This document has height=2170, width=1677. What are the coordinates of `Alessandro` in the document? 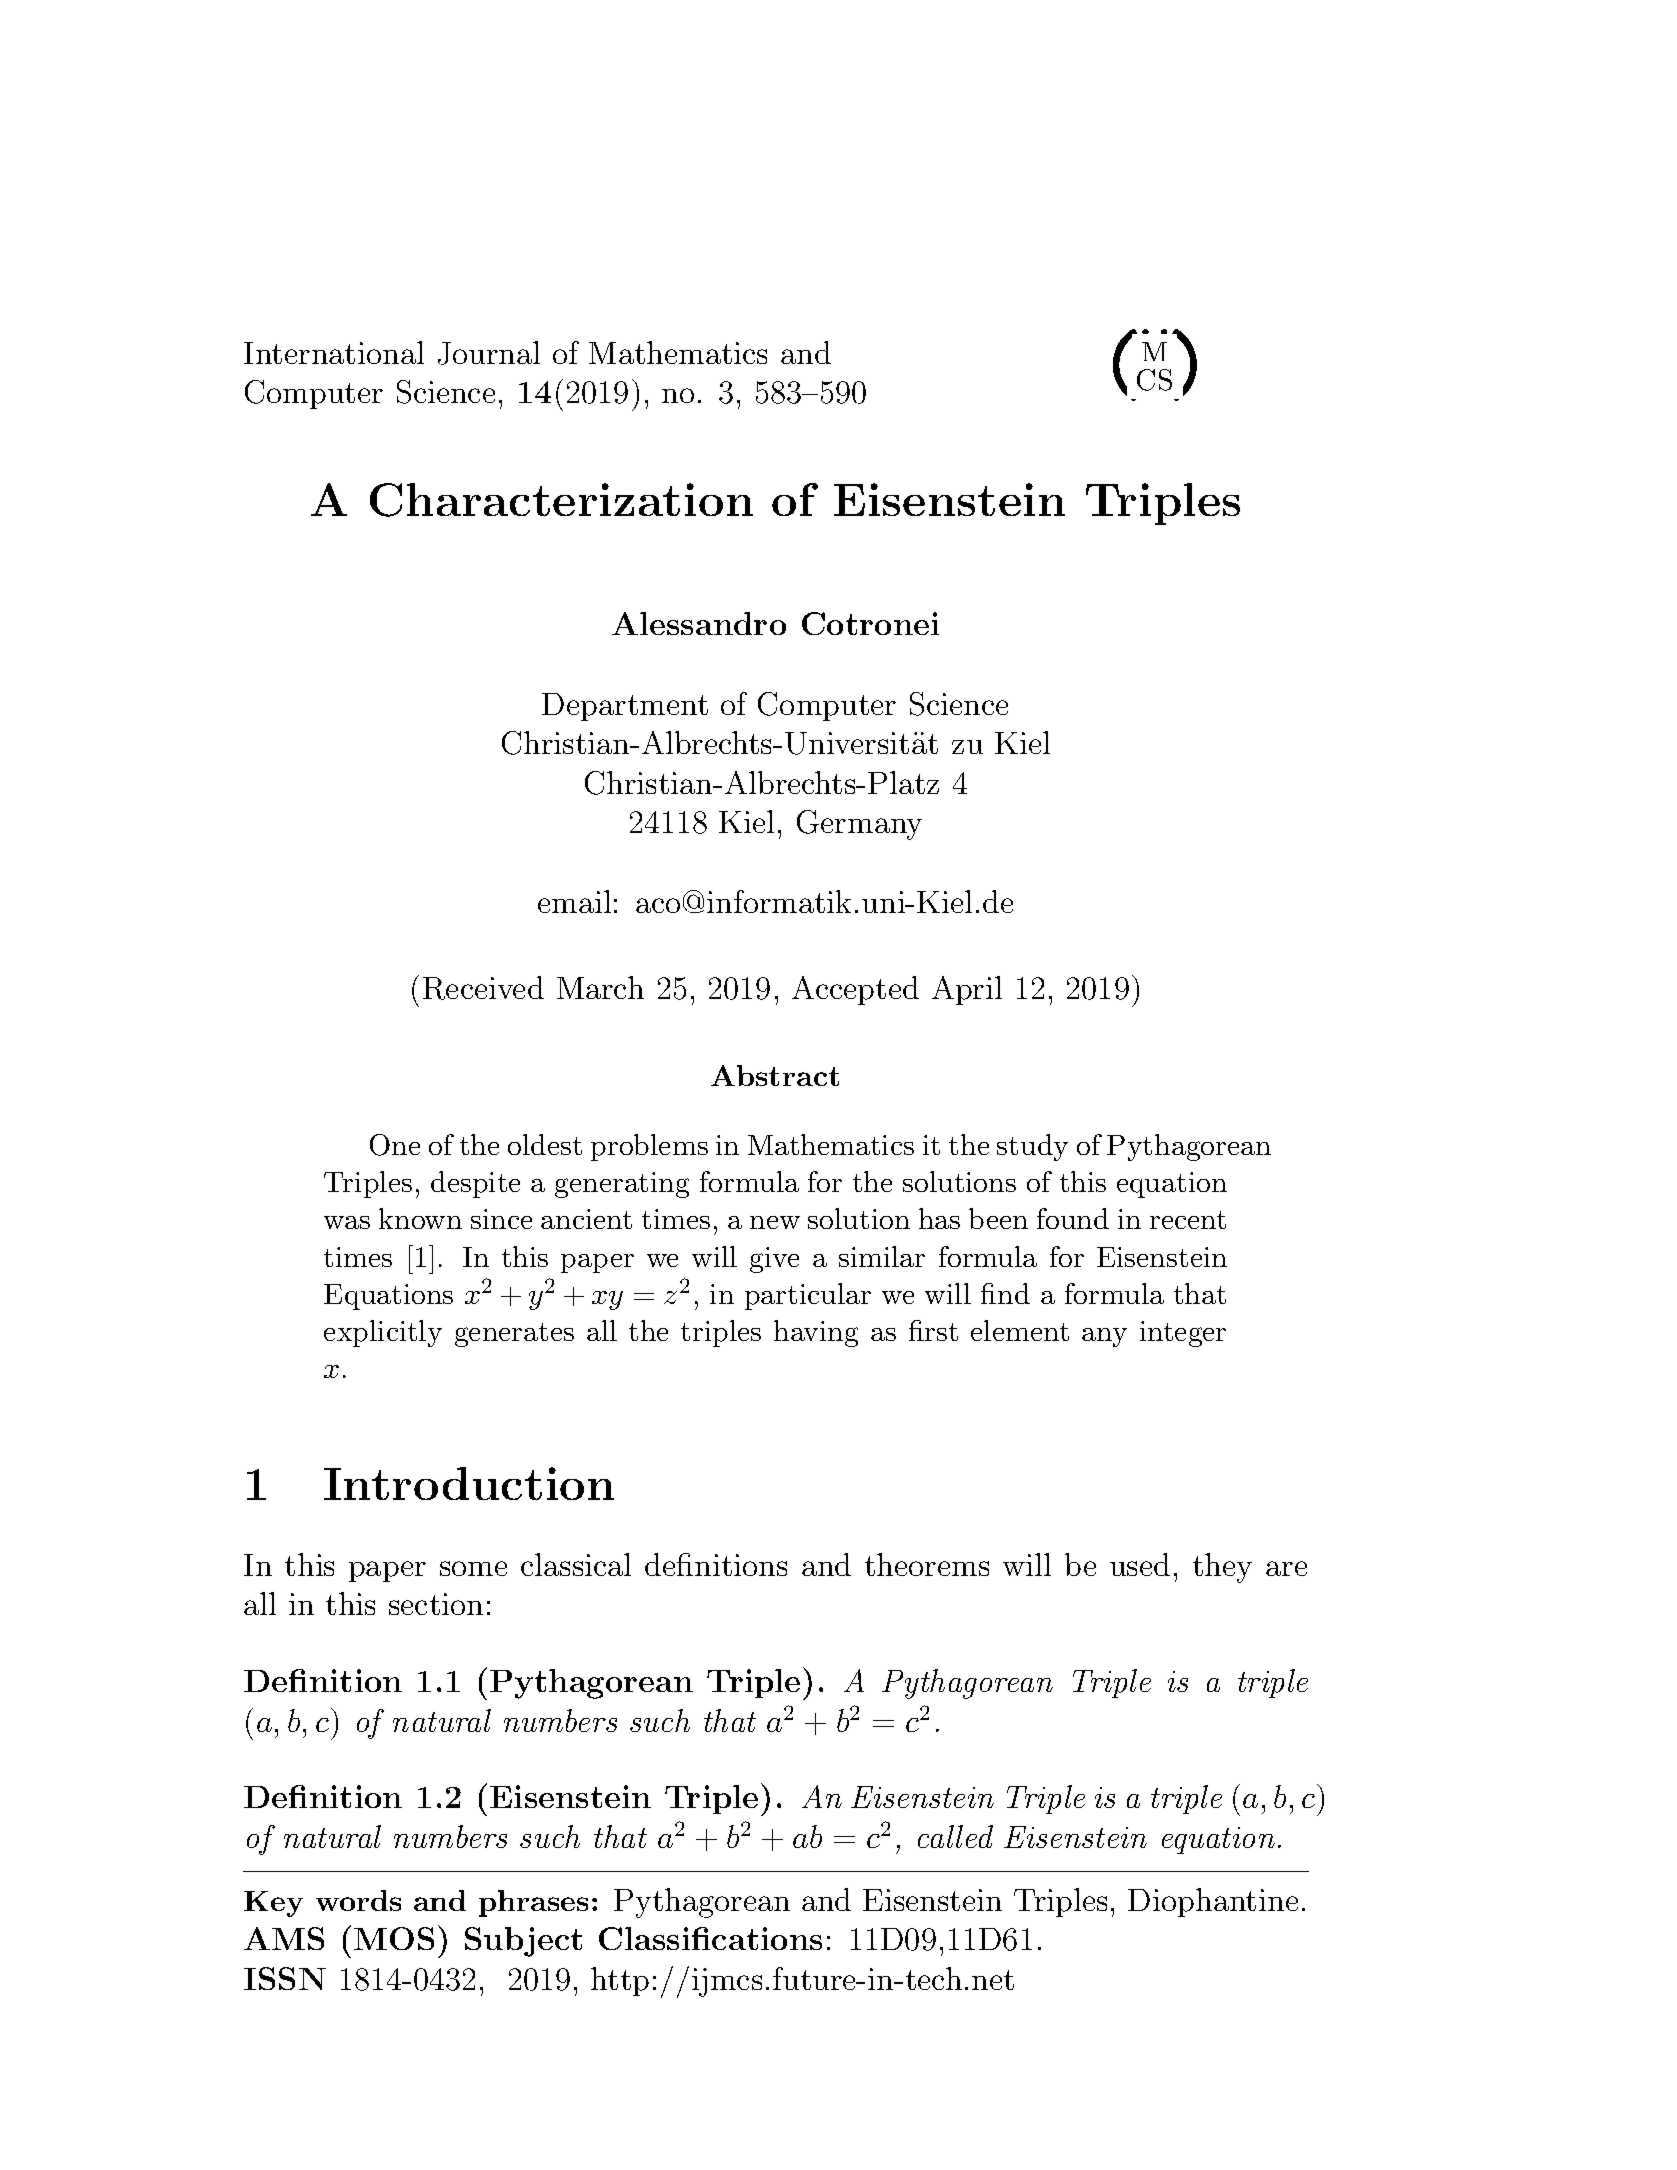 It's located at (699, 623).
